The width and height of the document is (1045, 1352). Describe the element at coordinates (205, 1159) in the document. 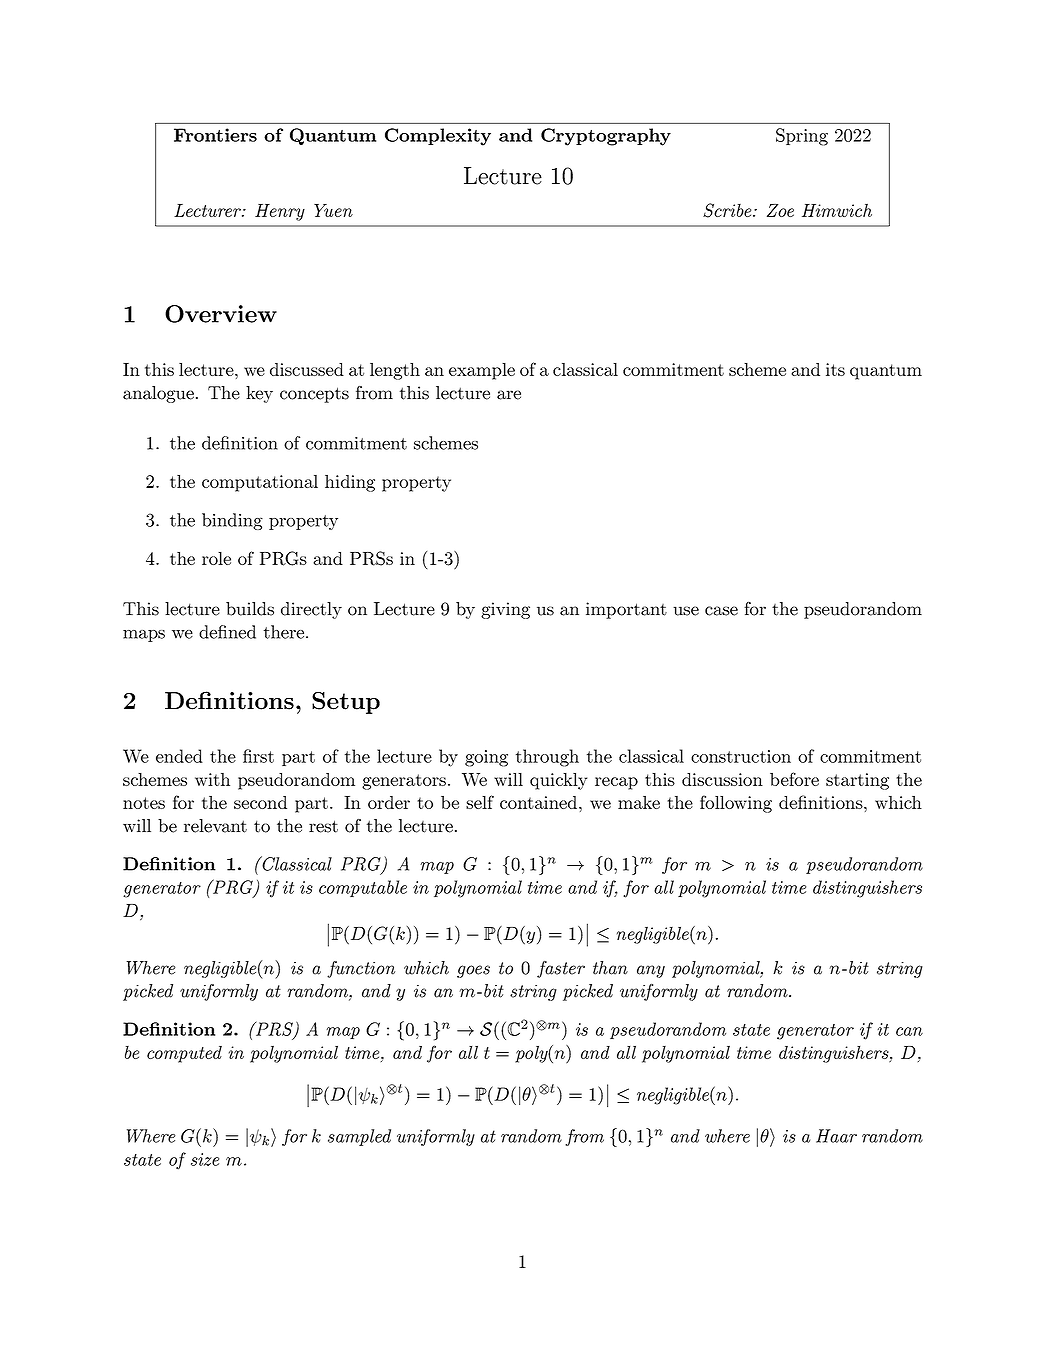

I see `size` at that location.
